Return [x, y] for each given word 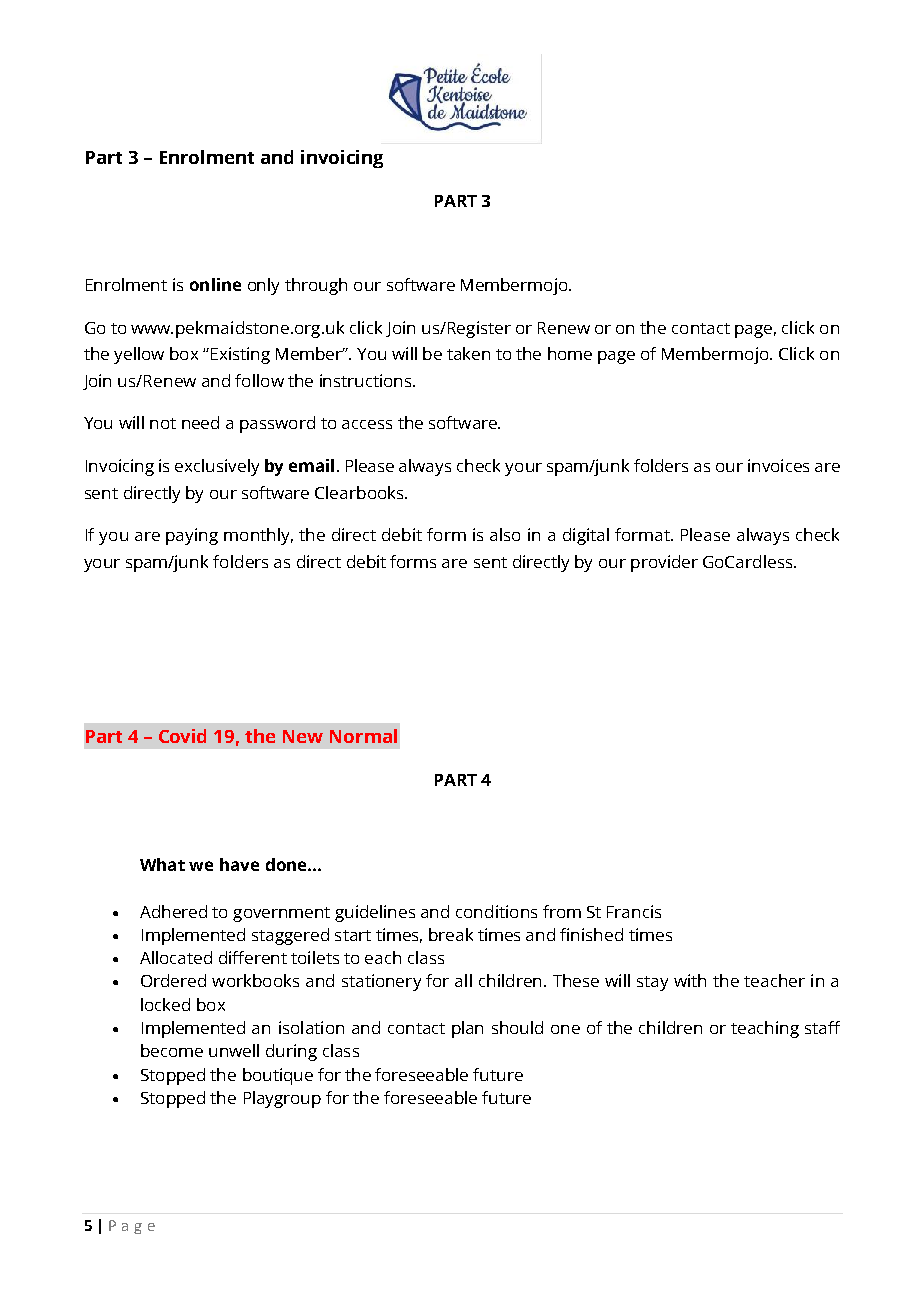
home [570, 353]
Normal [363, 736]
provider [664, 563]
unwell [234, 1050]
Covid [182, 736]
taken [468, 353]
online [215, 284]
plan [467, 1029]
